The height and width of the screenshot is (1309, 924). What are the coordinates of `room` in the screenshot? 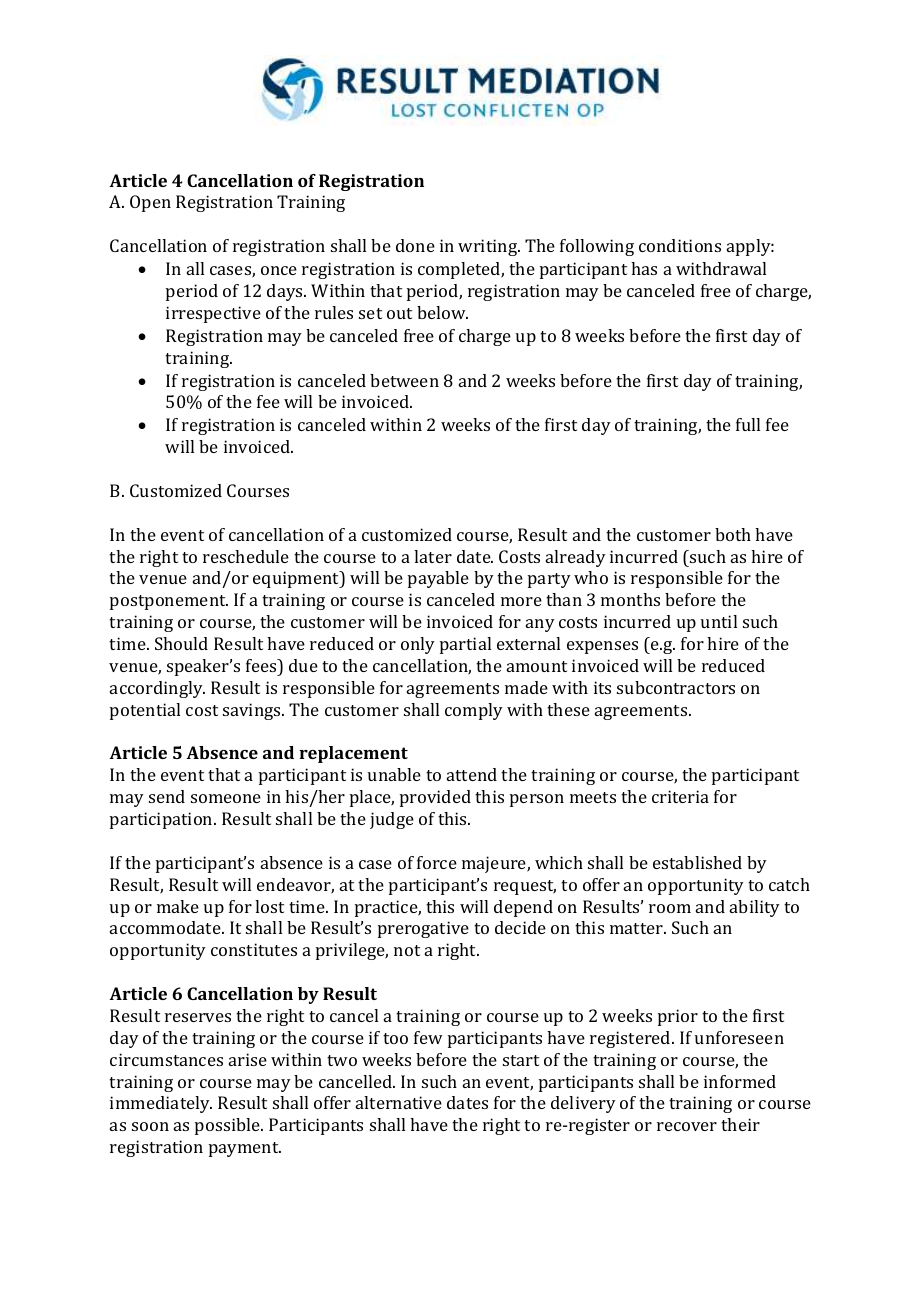 It's located at (670, 908).
